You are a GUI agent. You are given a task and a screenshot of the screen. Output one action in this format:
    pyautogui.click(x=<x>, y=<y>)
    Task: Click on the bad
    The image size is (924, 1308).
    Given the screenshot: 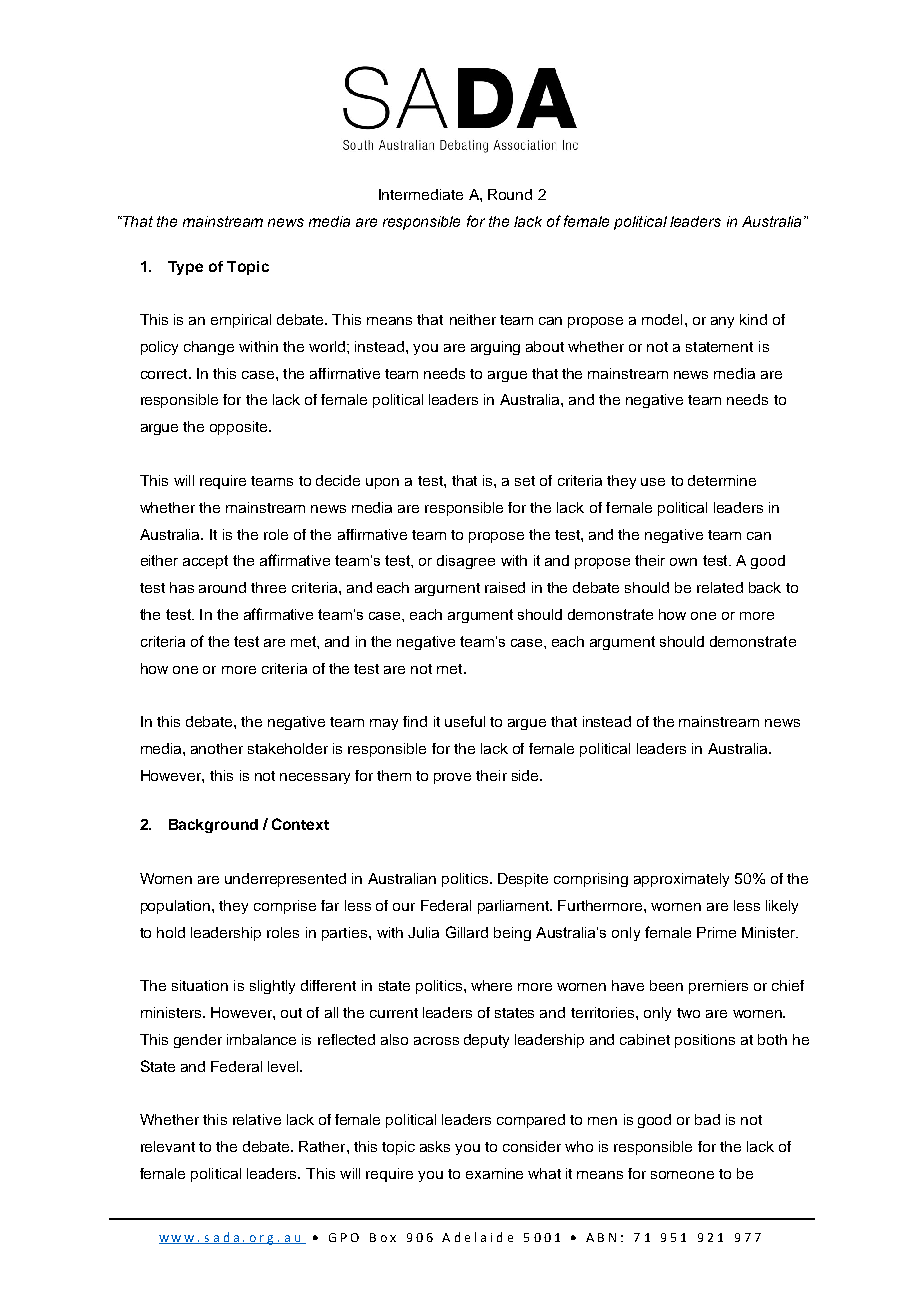 What is the action you would take?
    pyautogui.click(x=707, y=1119)
